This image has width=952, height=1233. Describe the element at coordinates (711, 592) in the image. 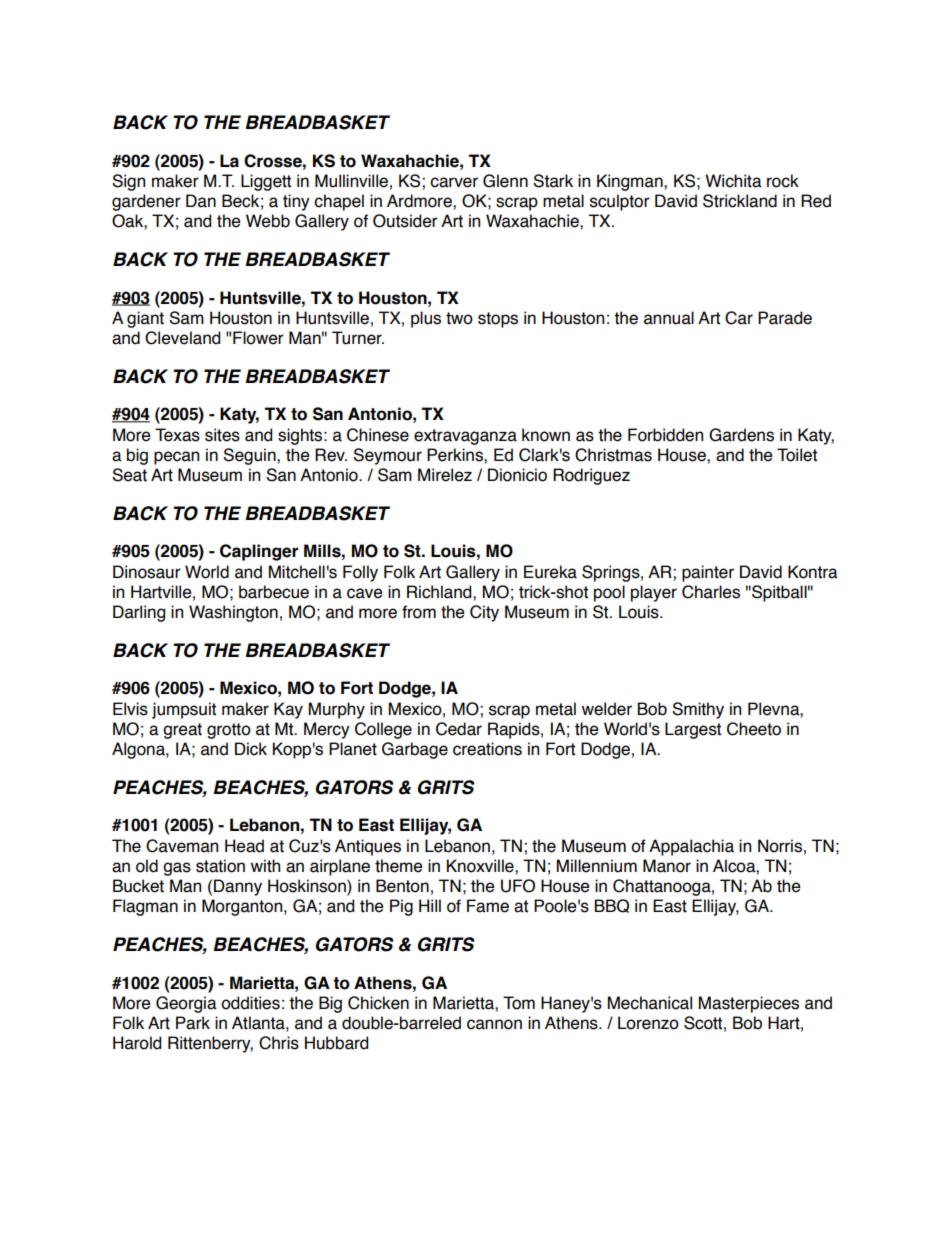

I see `Charles` at that location.
